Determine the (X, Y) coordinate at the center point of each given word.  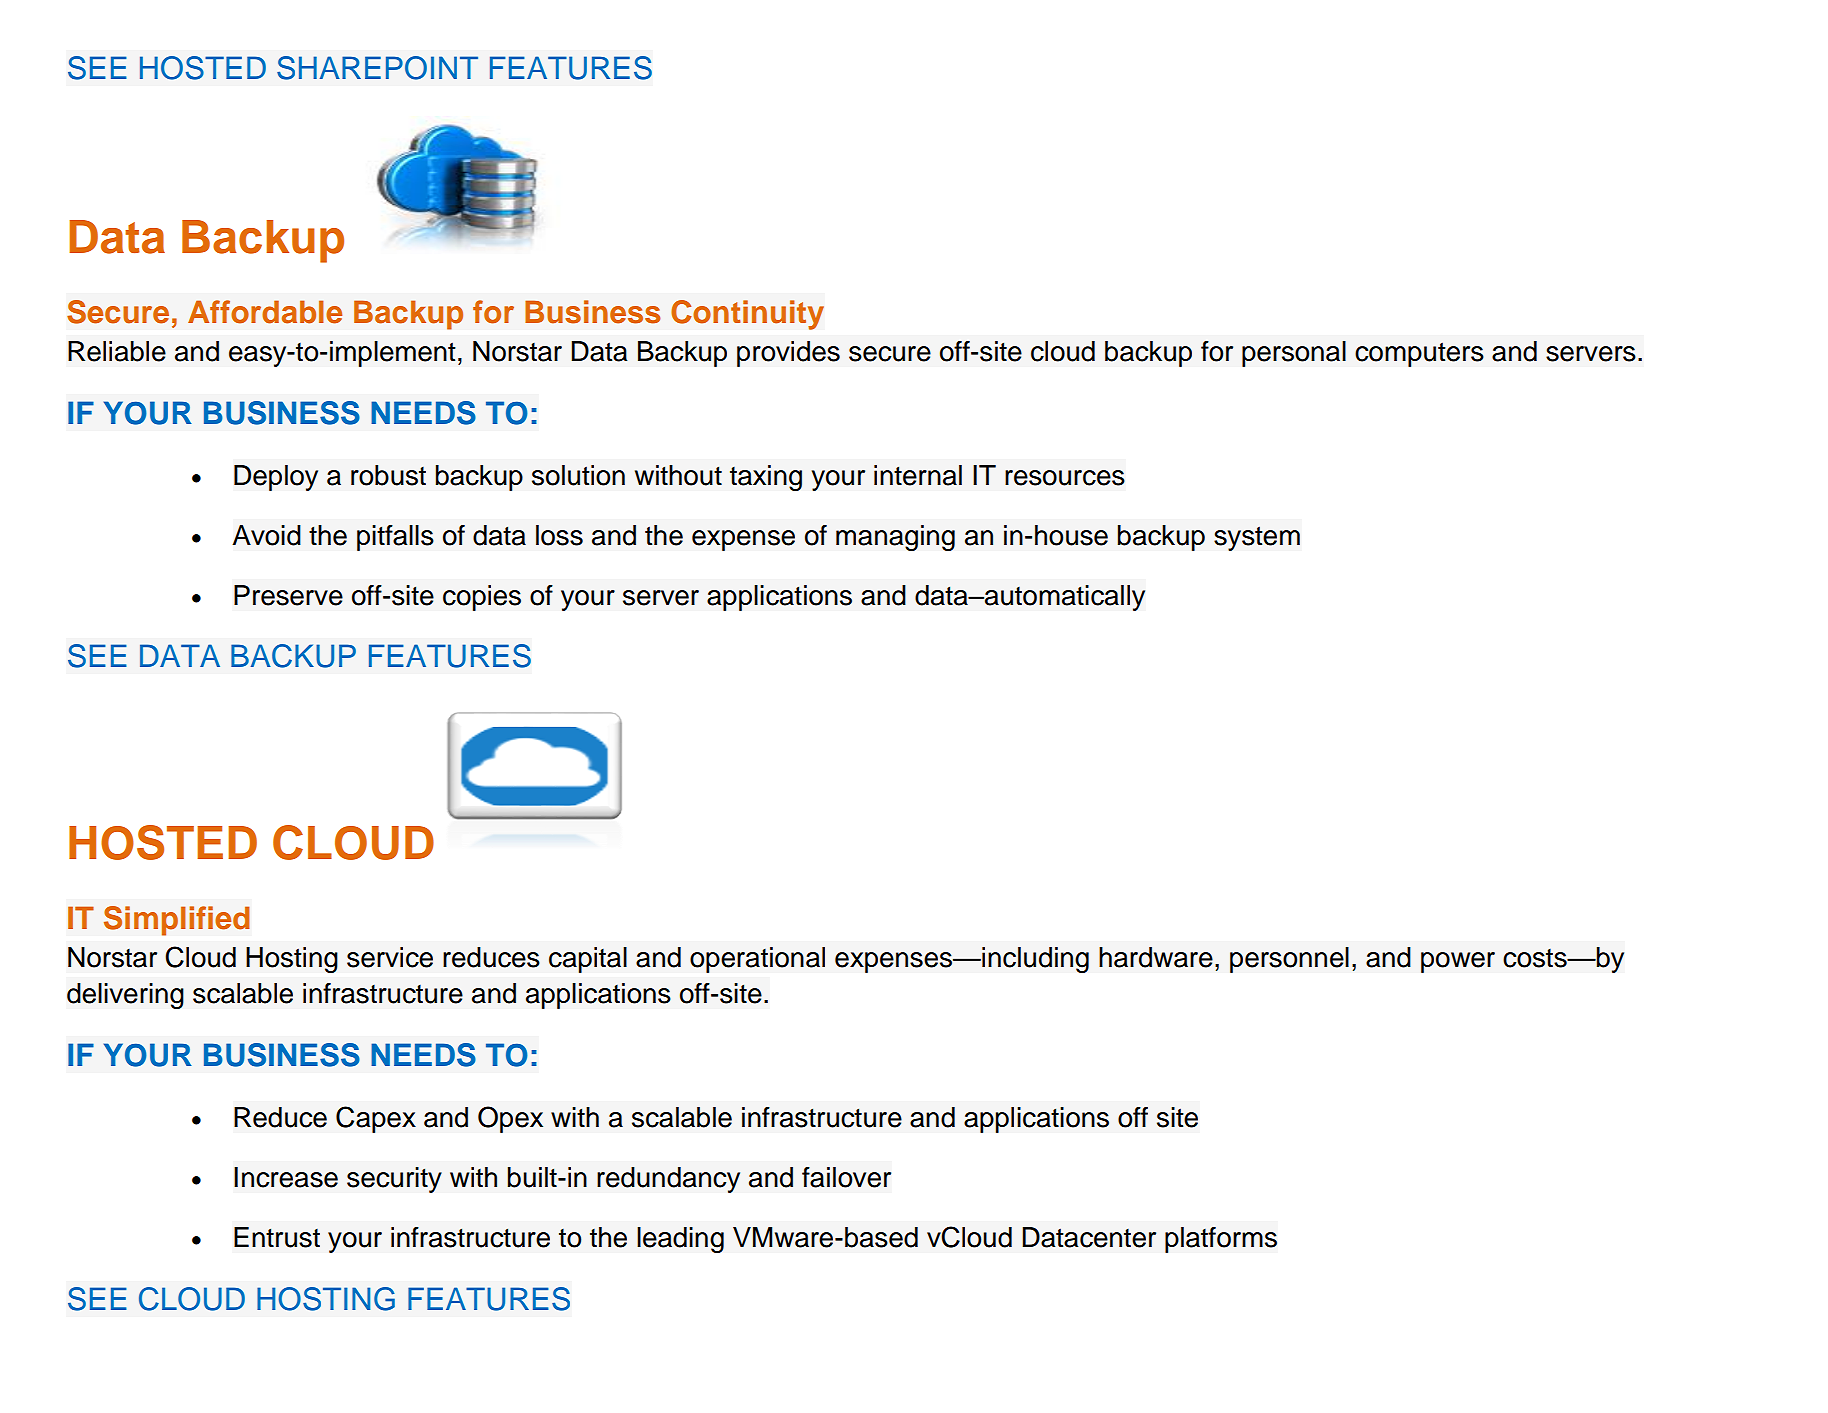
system (1257, 538)
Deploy (276, 478)
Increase (286, 1177)
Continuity (747, 315)
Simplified (177, 921)
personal (1294, 354)
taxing (766, 478)
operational (757, 960)
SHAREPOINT (377, 68)
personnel (1289, 960)
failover (846, 1177)
